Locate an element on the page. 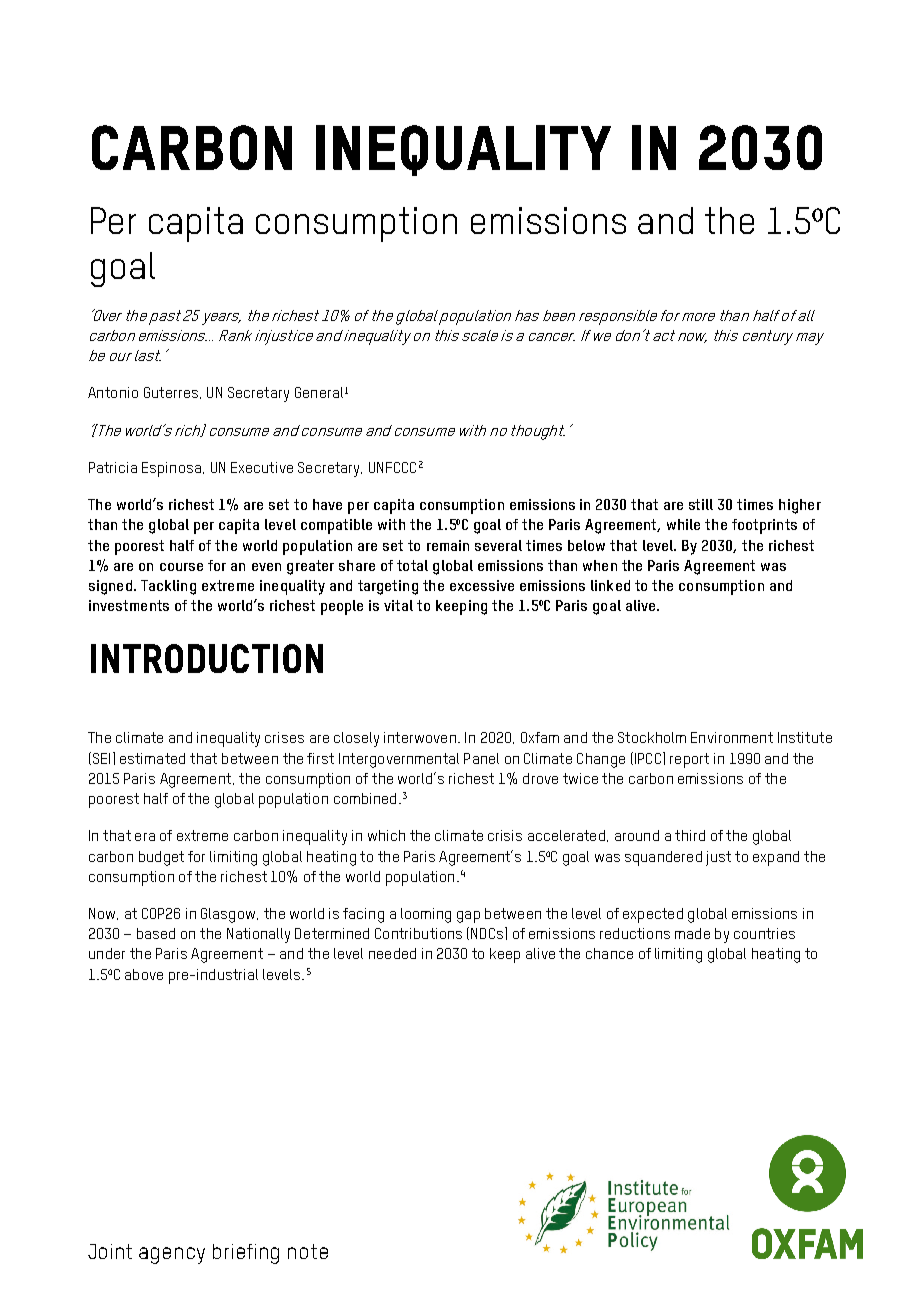 The width and height of the document is (924, 1308). agency is located at coordinates (172, 1255).
